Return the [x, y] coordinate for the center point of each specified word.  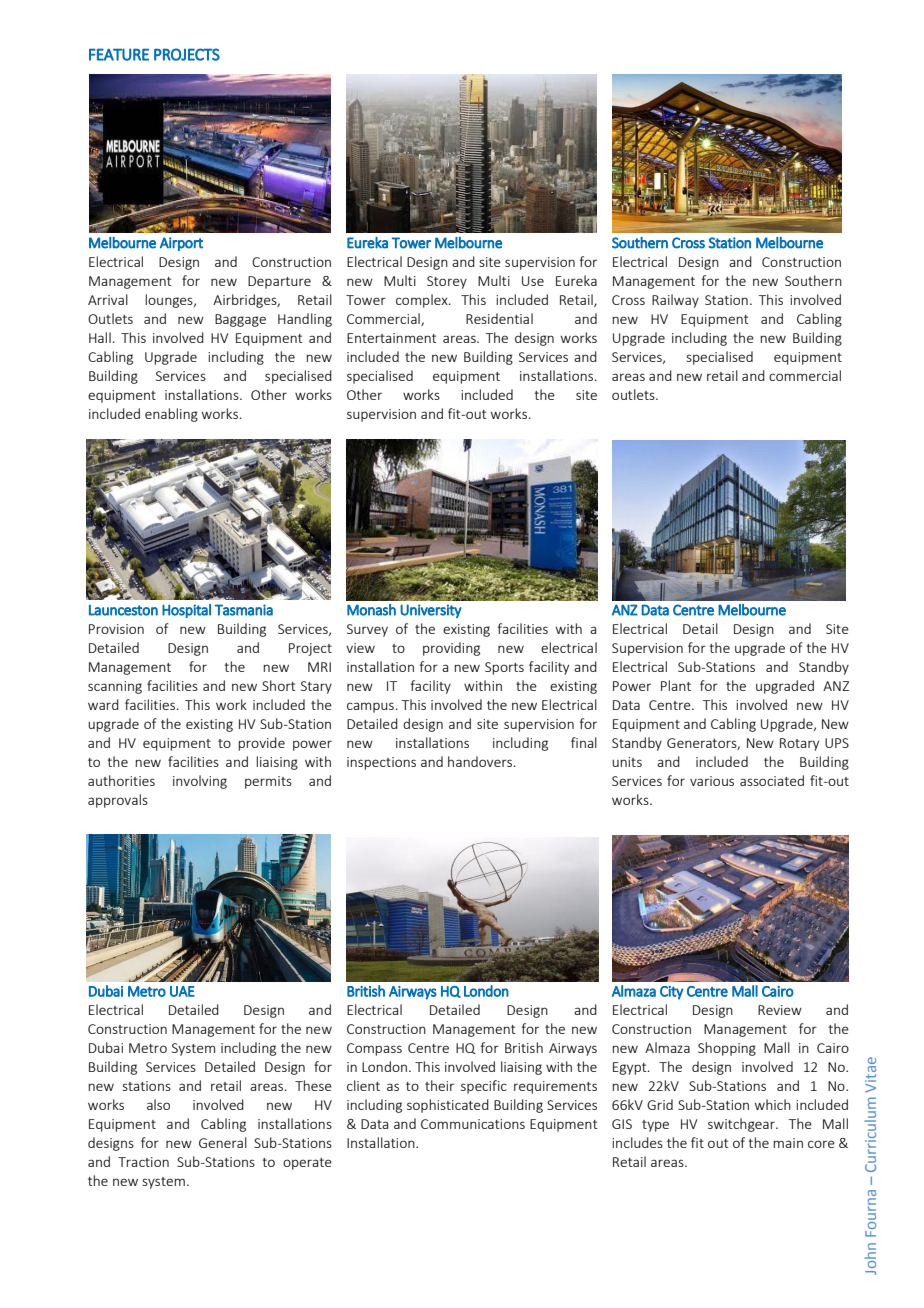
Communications [473, 1124]
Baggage [240, 320]
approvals [118, 801]
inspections [381, 763]
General [223, 1142]
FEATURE [119, 54]
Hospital [186, 611]
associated [772, 780]
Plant [676, 685]
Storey [447, 282]
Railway [675, 301]
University [431, 611]
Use [533, 281]
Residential [499, 318]
